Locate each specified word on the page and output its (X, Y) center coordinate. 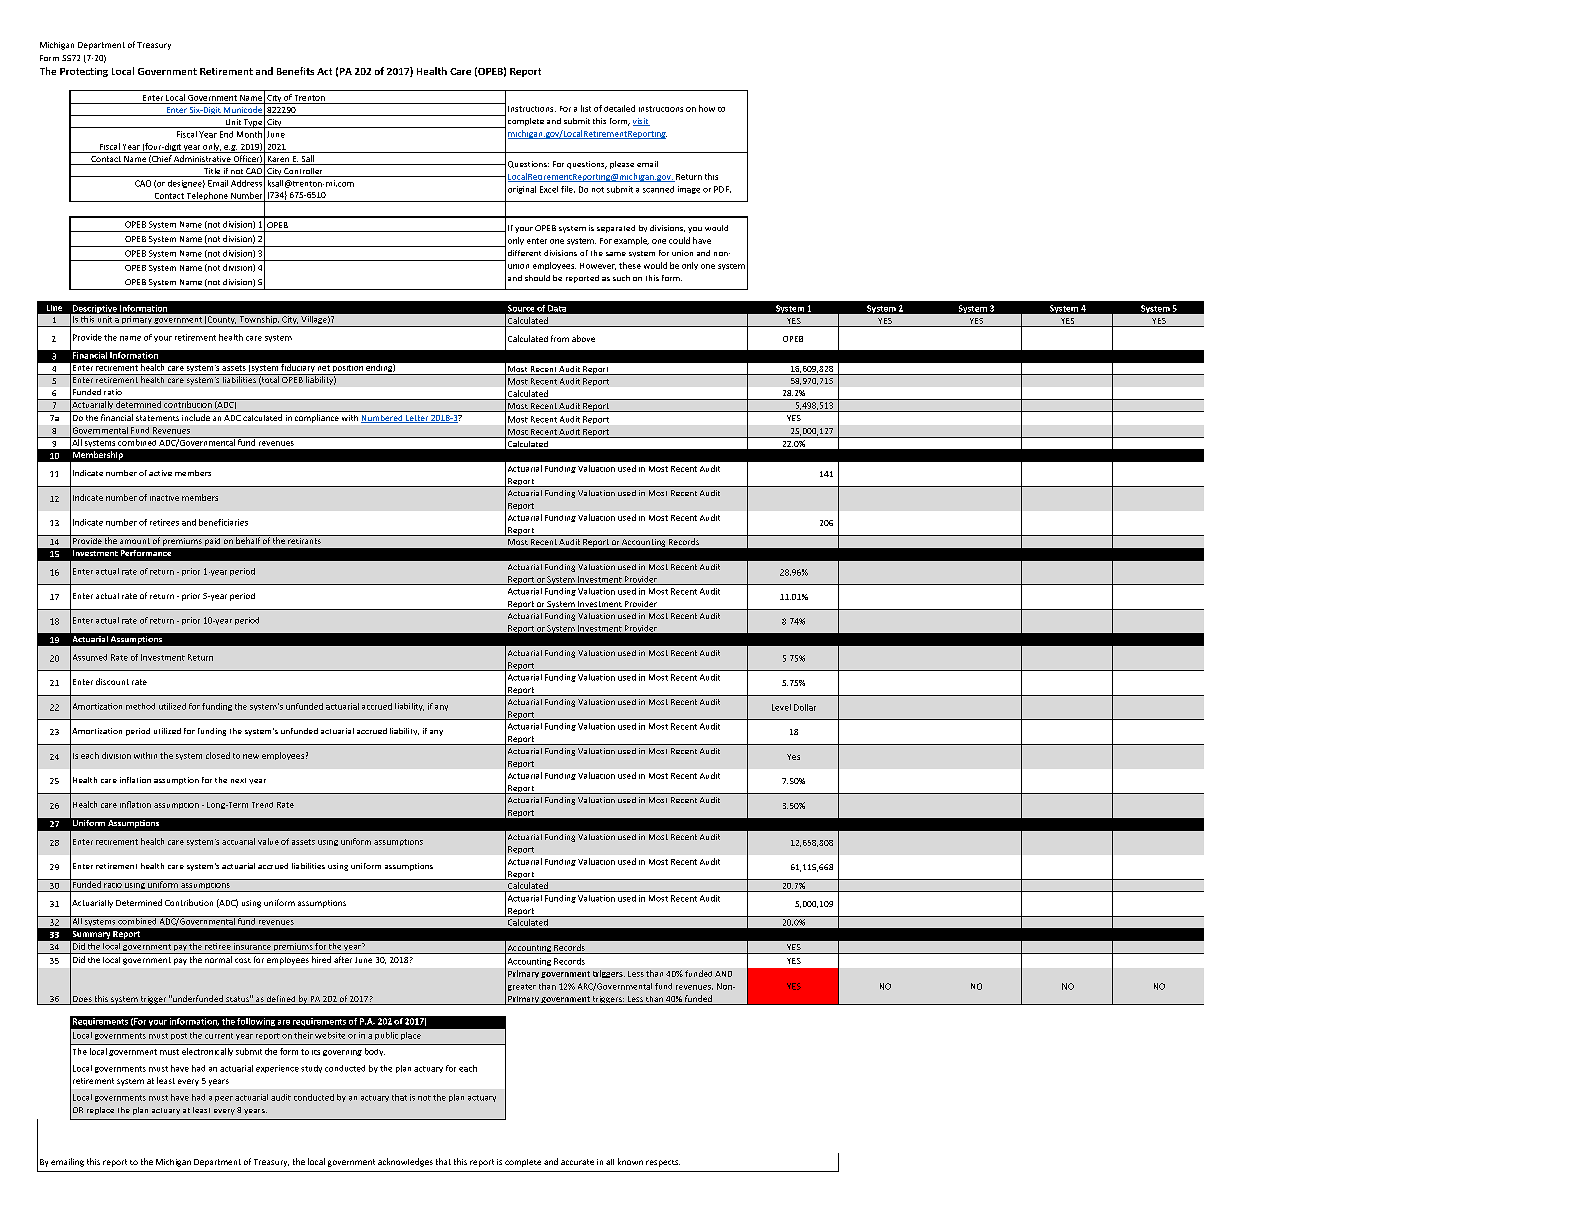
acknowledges (405, 1162)
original (522, 190)
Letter (417, 419)
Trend (262, 805)
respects (663, 1163)
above (583, 338)
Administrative (202, 160)
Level (781, 707)
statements (157, 418)
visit (641, 122)
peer (224, 1099)
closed (218, 755)
